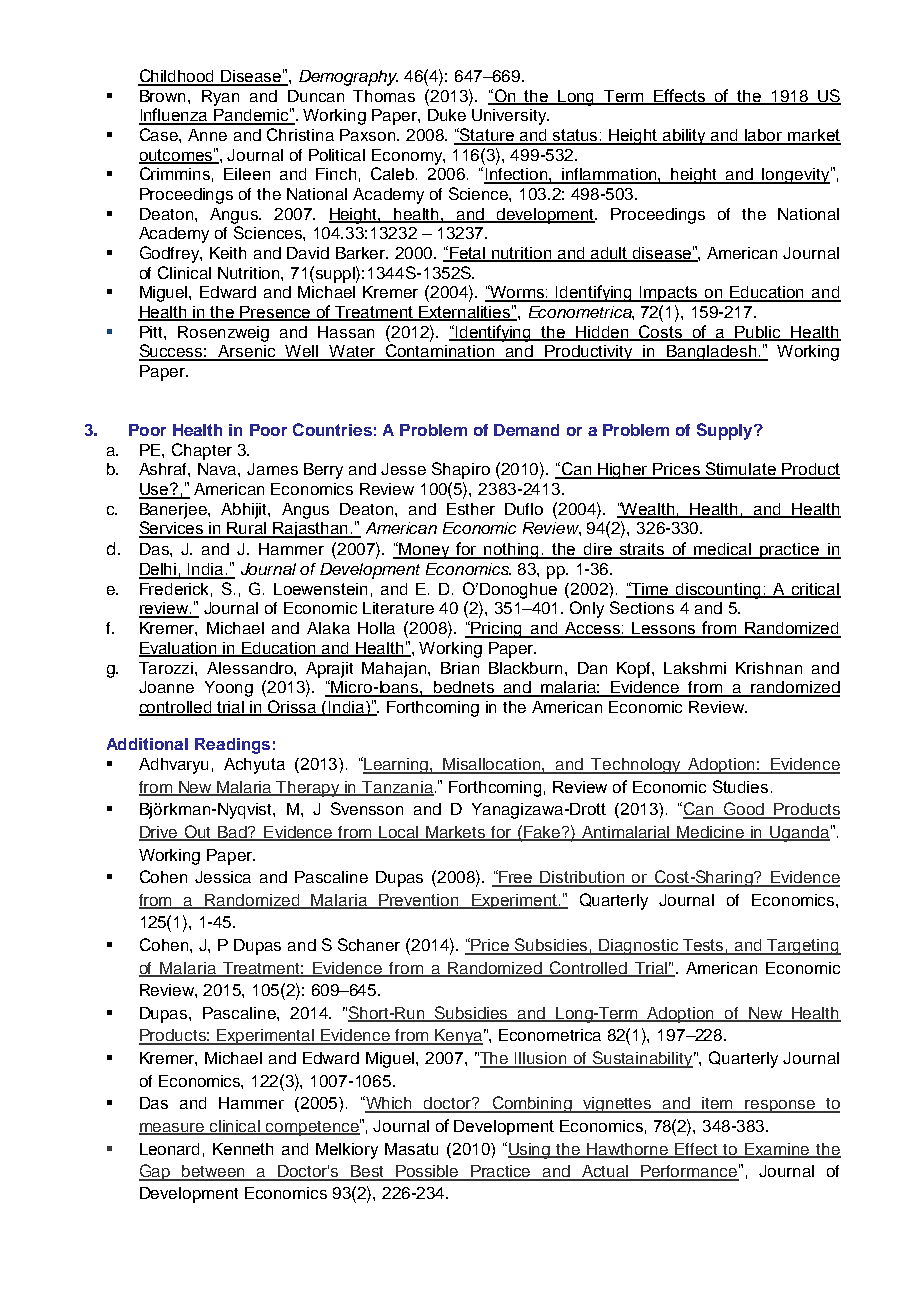 The width and height of the image is (924, 1309). I want to click on Kenneth, so click(243, 1149).
